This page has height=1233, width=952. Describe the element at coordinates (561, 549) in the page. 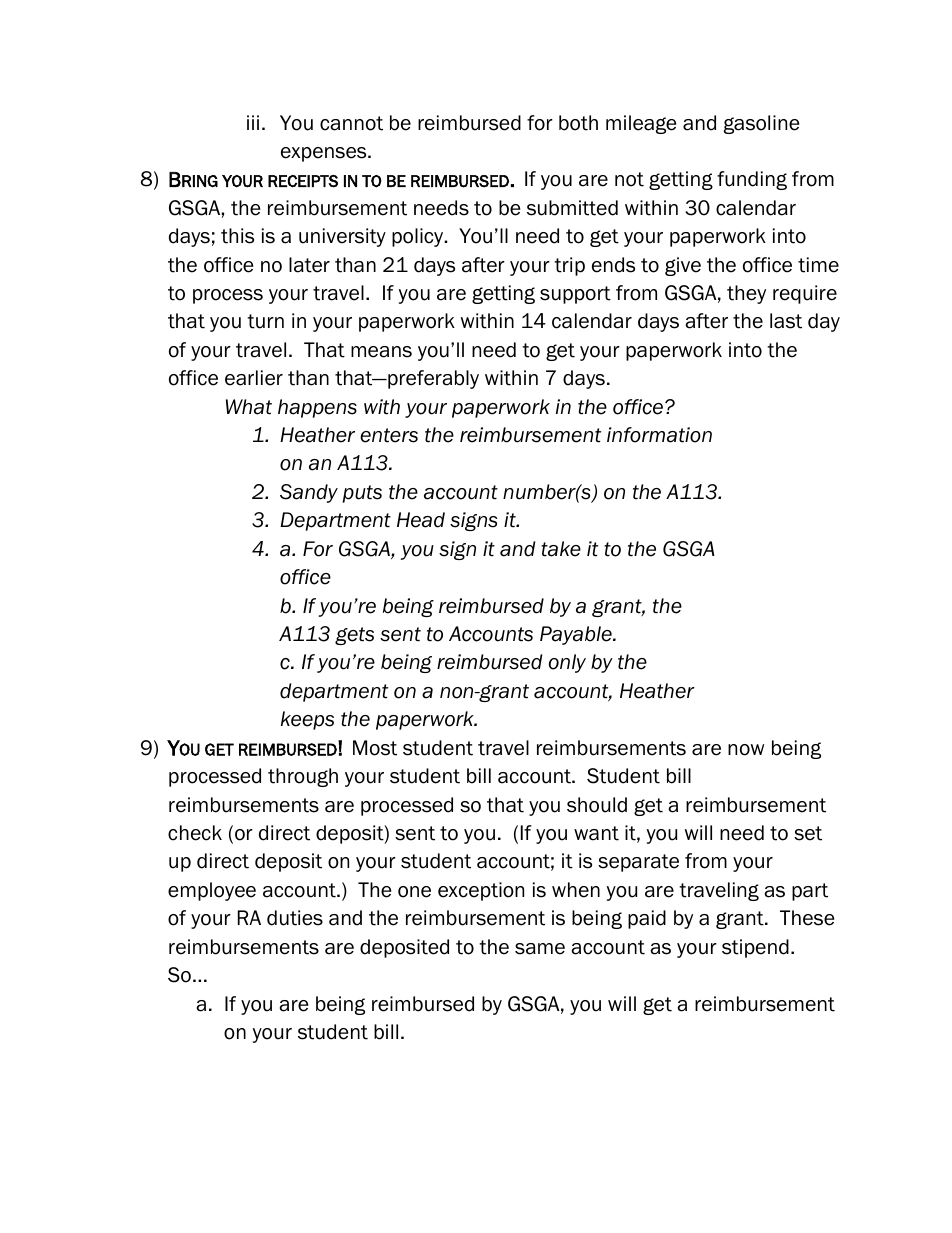

I see `take` at that location.
